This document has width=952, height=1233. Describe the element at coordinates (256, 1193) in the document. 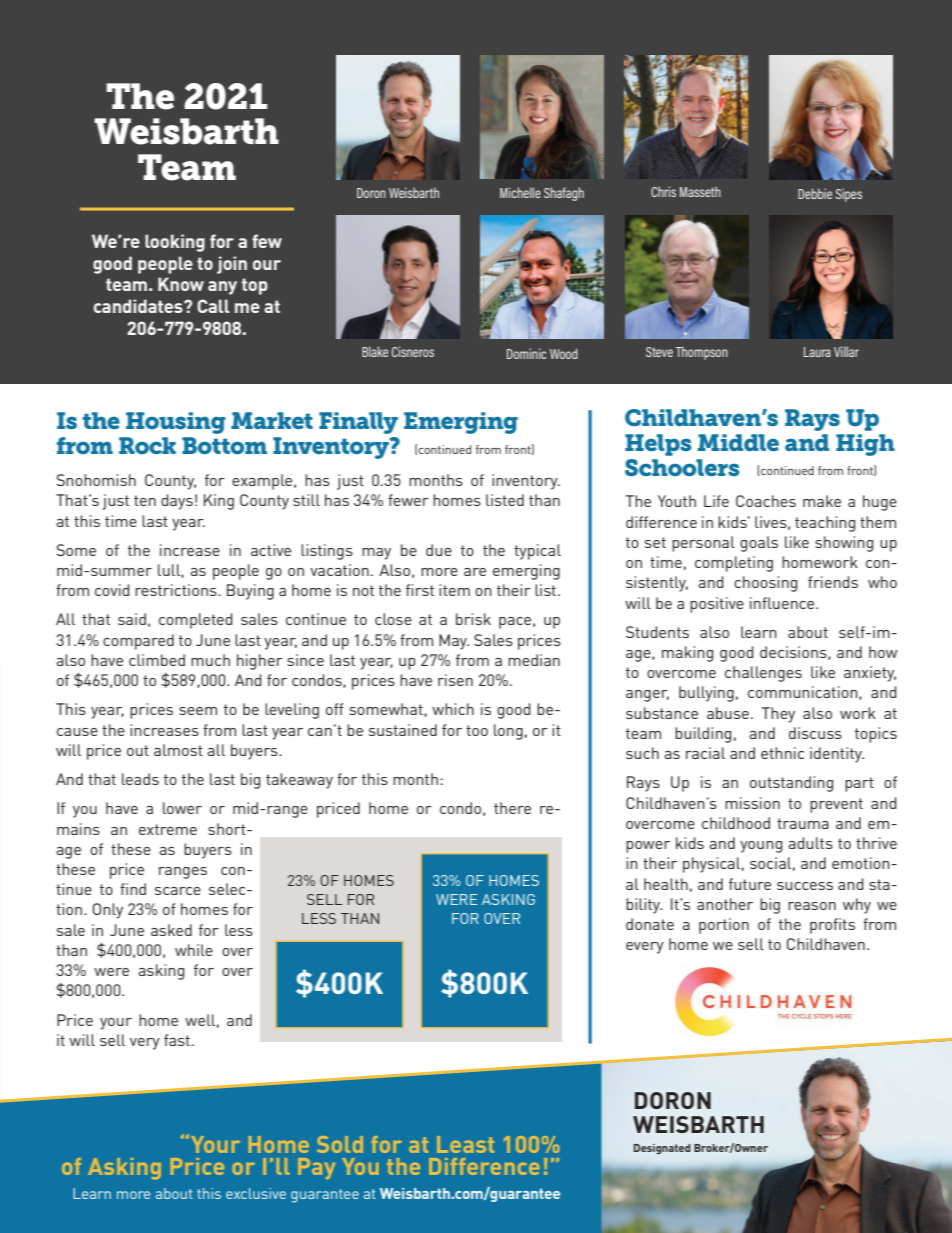

I see `exclusive` at that location.
